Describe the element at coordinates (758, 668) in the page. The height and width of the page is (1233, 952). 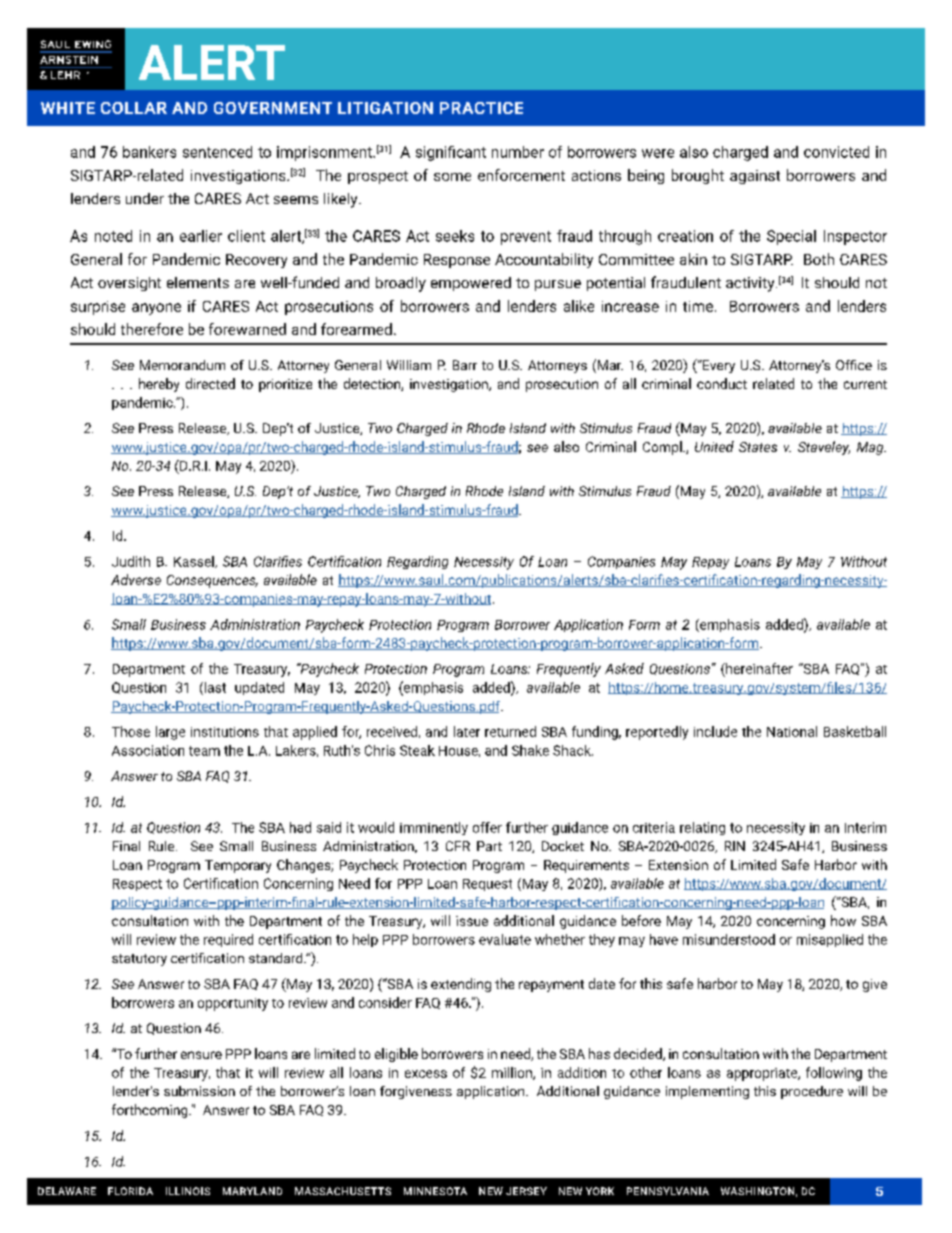
I see `hereinafter` at that location.
